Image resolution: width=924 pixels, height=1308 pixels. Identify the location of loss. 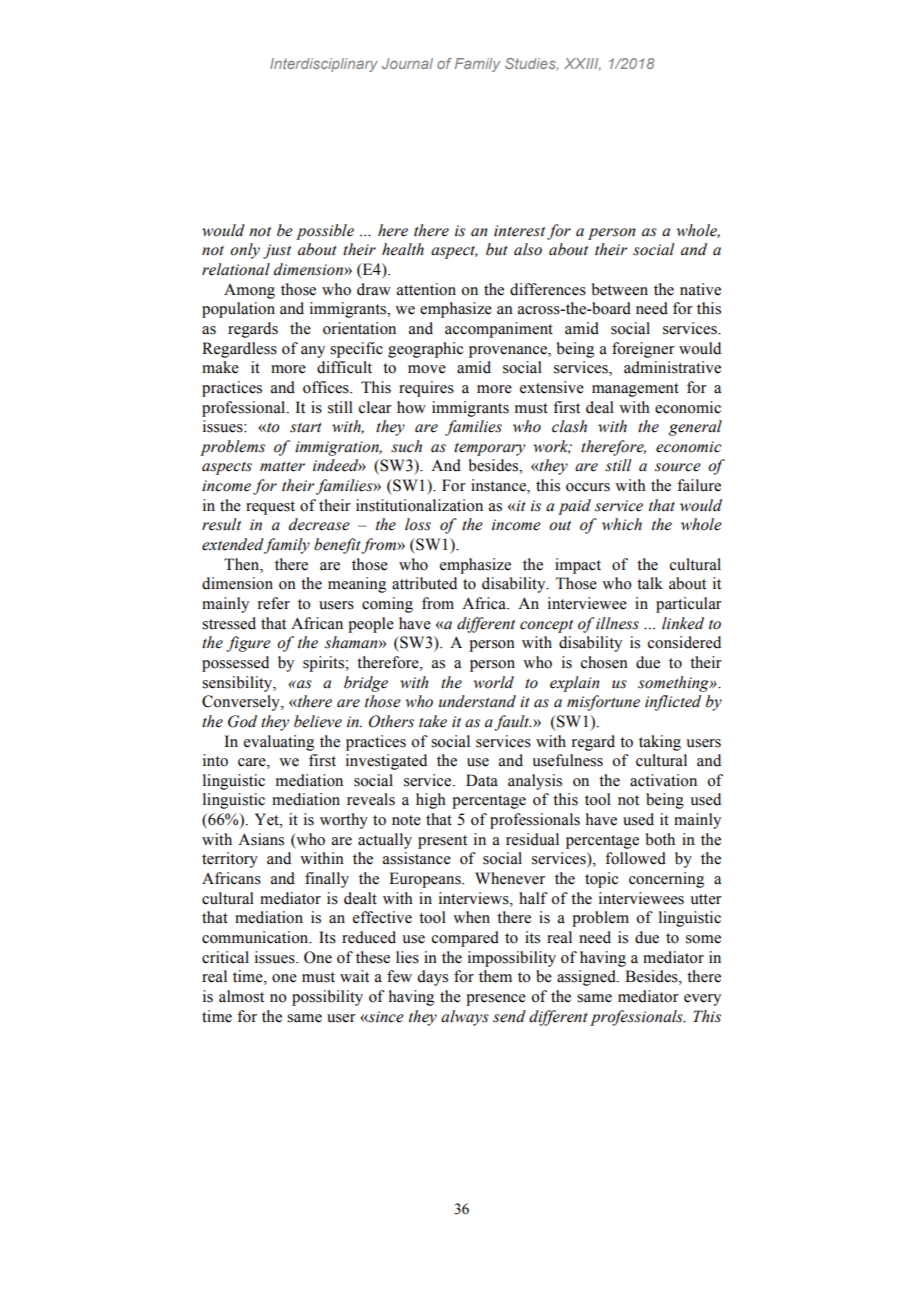
(418, 524).
